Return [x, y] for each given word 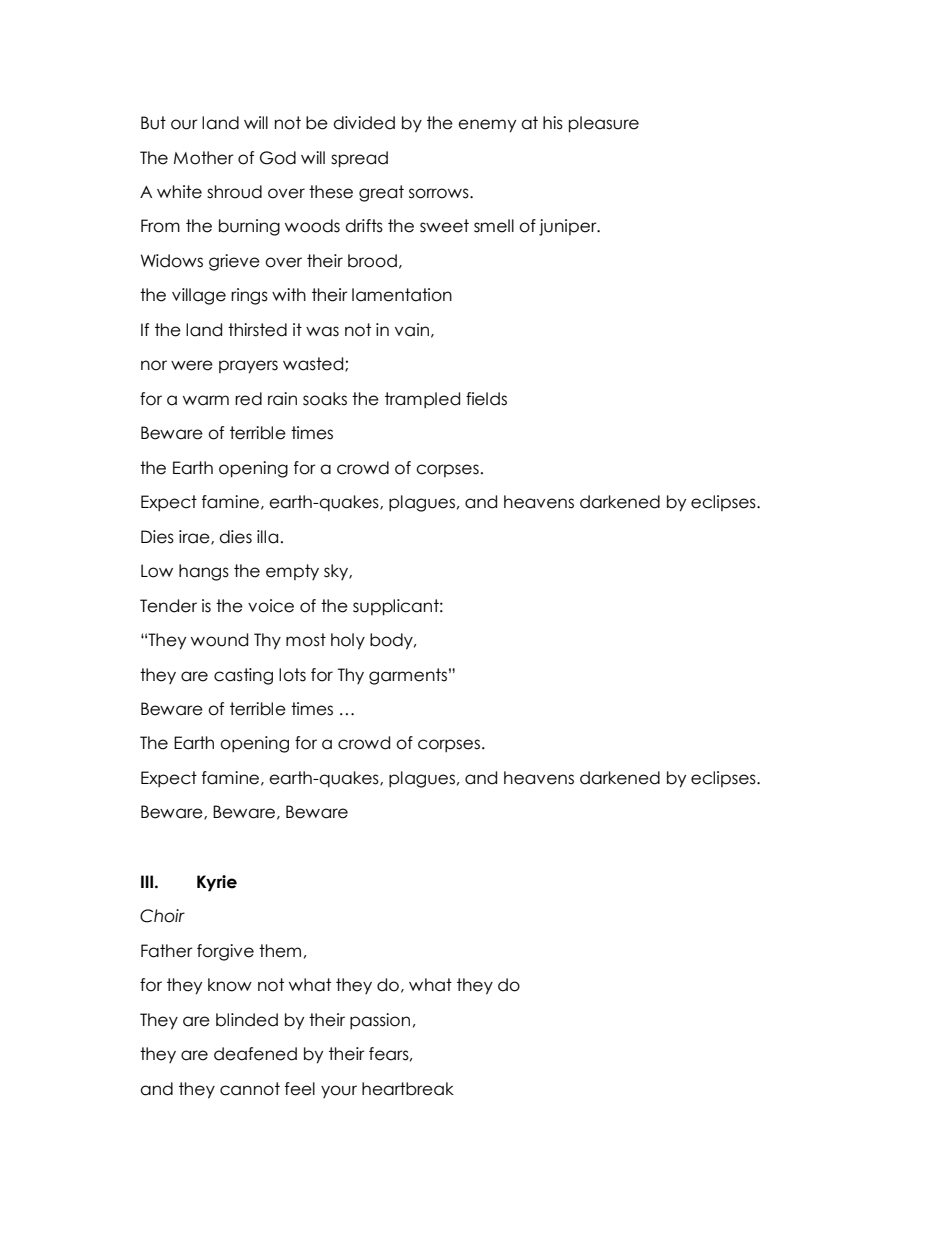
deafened [255, 1054]
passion [380, 1021]
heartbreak [408, 1089]
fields [486, 399]
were [192, 365]
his [553, 123]
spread [359, 159]
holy [348, 641]
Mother [204, 158]
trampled [422, 400]
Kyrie [217, 883]
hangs [204, 572]
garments [408, 676]
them [280, 951]
